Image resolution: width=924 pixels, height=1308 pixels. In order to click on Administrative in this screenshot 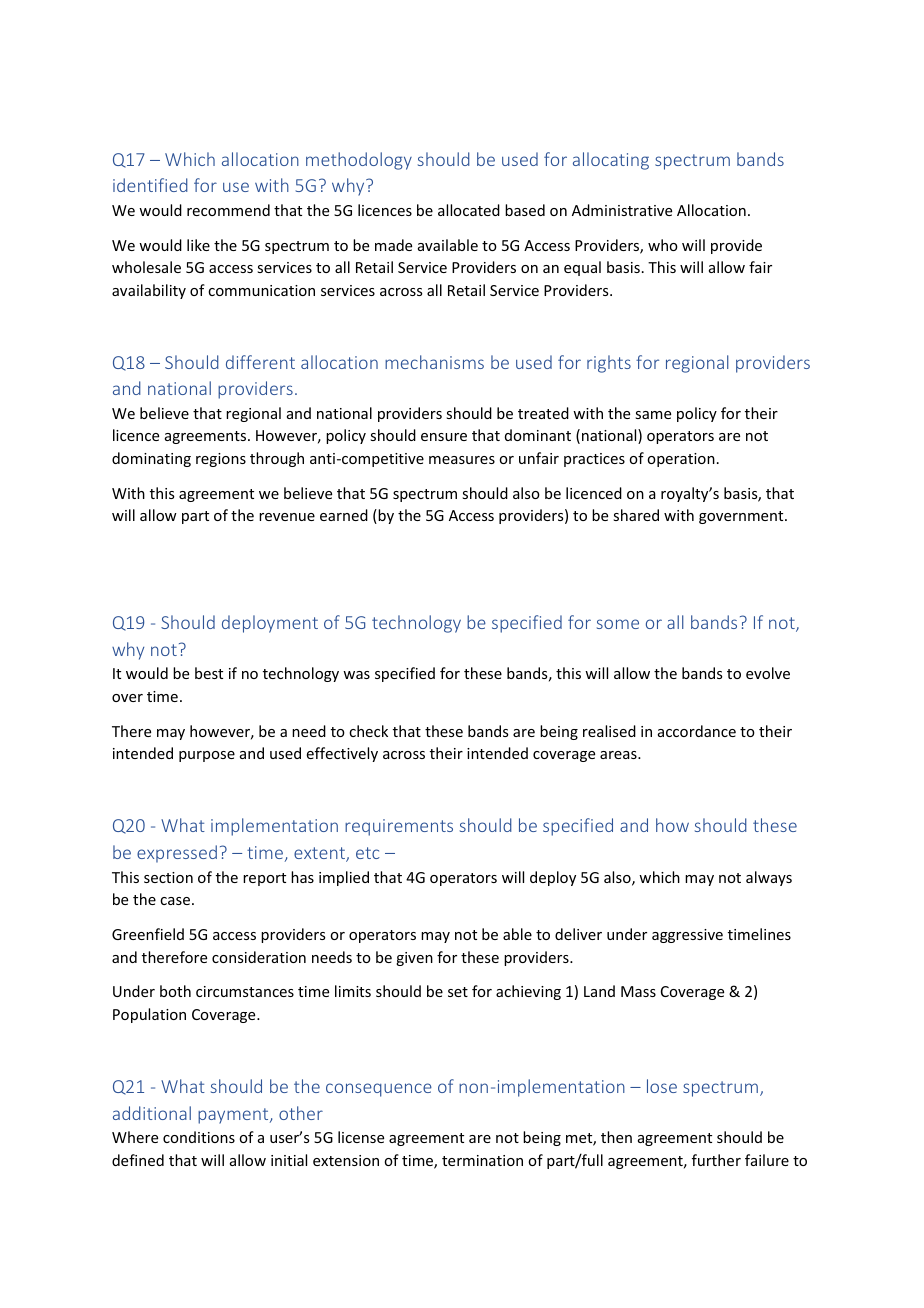, I will do `click(622, 210)`.
